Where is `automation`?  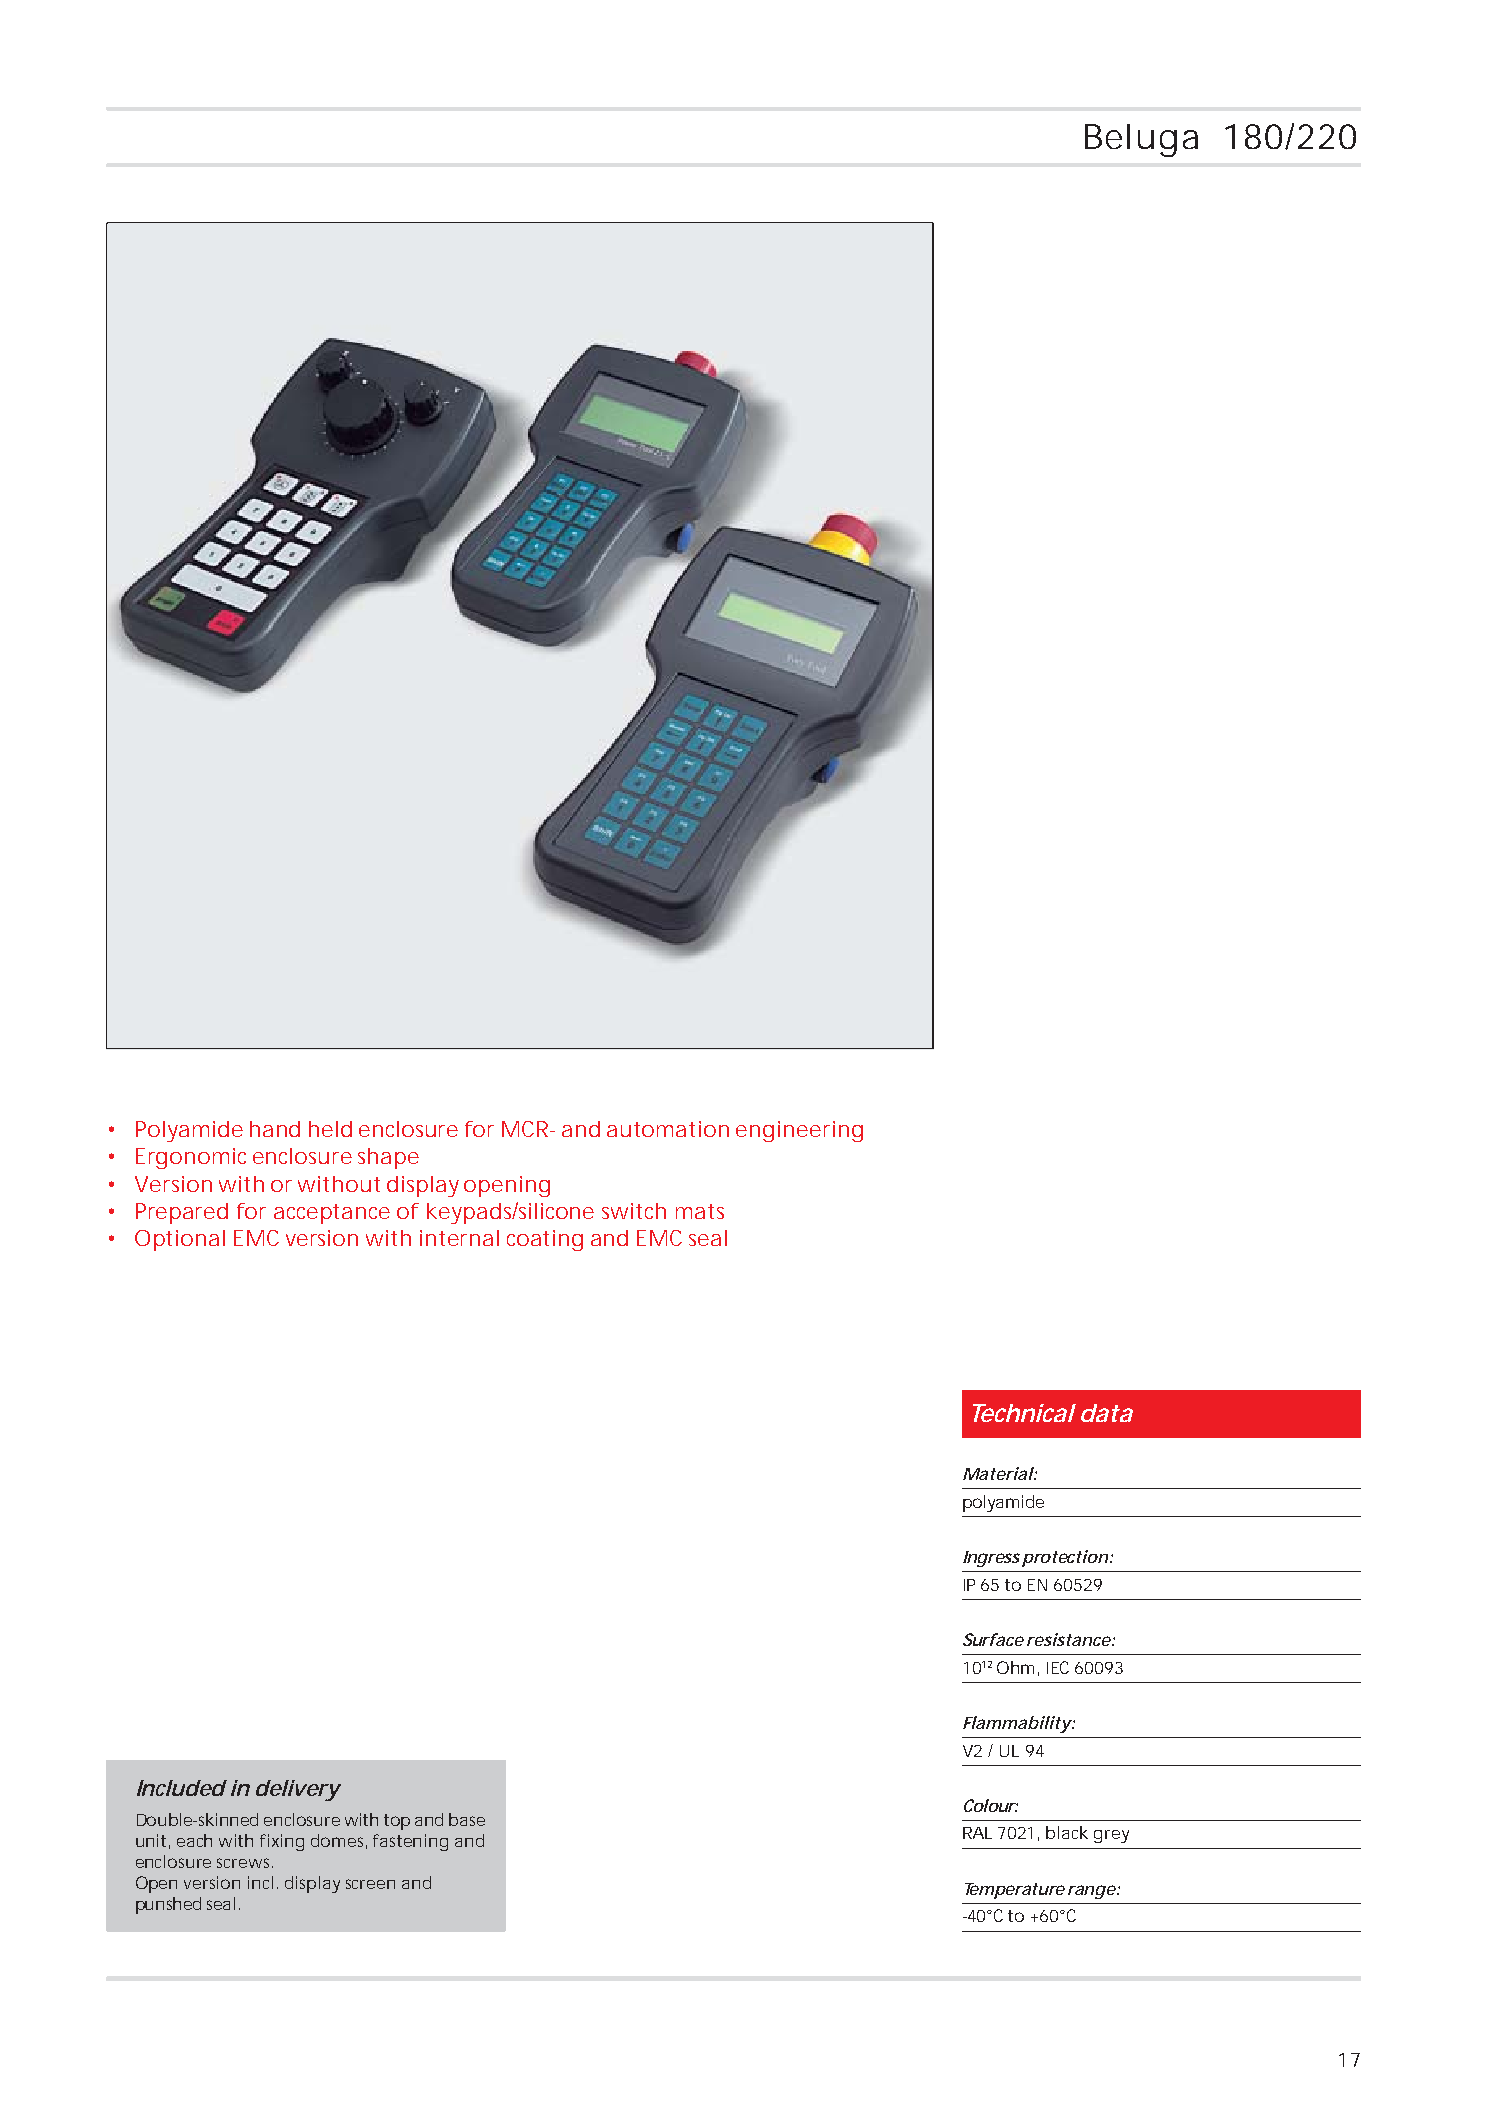 automation is located at coordinates (668, 1129).
